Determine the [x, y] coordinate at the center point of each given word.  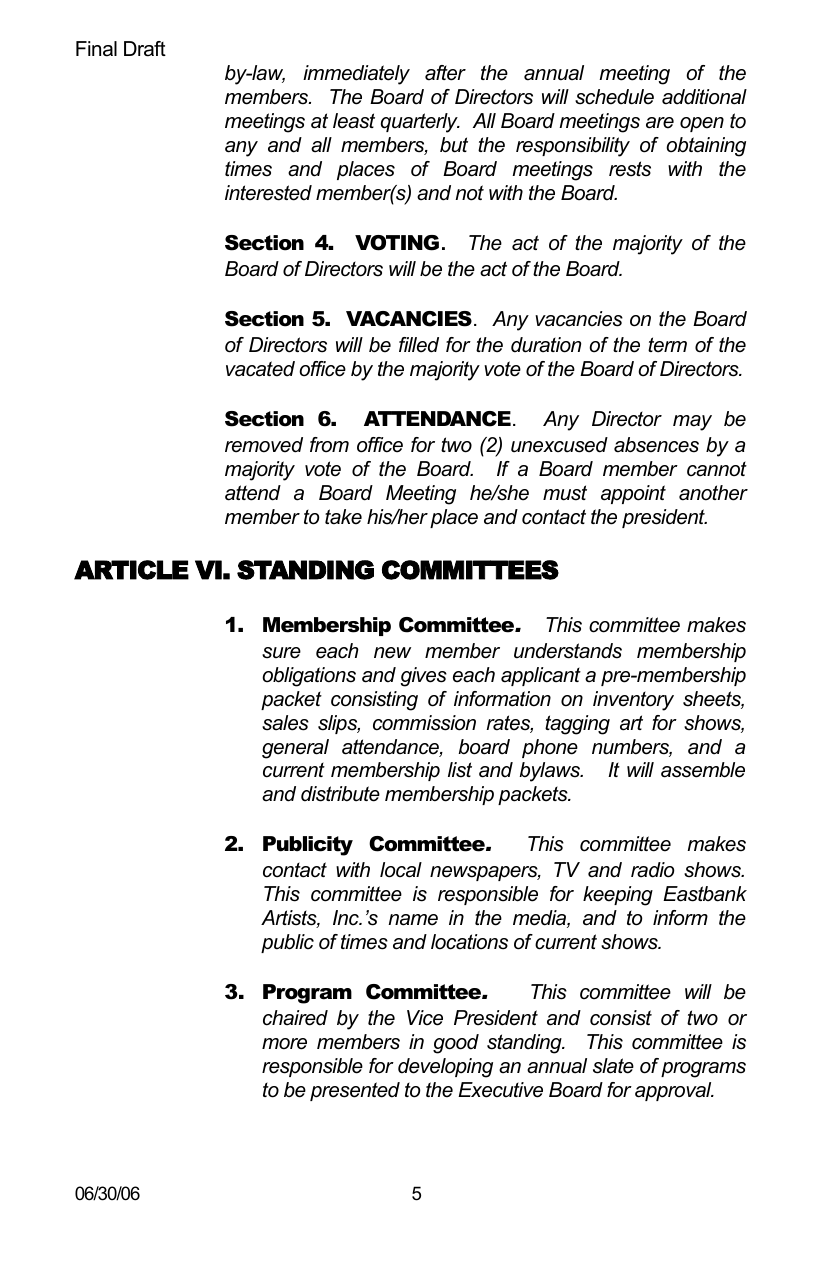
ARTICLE [131, 570]
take [343, 517]
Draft [145, 49]
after [445, 73]
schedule [614, 97]
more [284, 1044]
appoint [633, 494]
